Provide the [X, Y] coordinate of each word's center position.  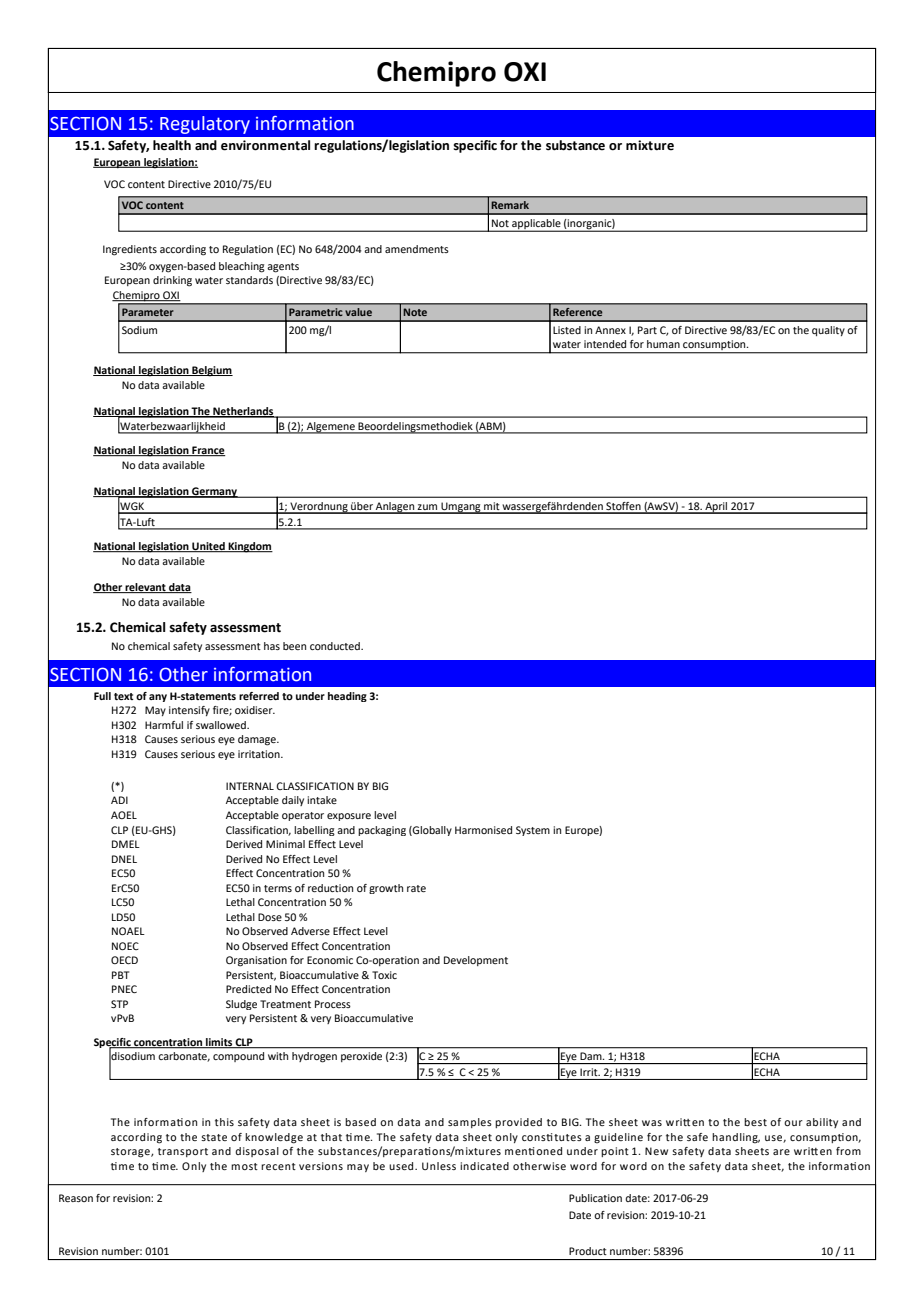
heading [347, 697]
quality [828, 331]
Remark [510, 205]
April [716, 508]
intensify [189, 711]
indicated [484, 1166]
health [172, 145]
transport [183, 1152]
